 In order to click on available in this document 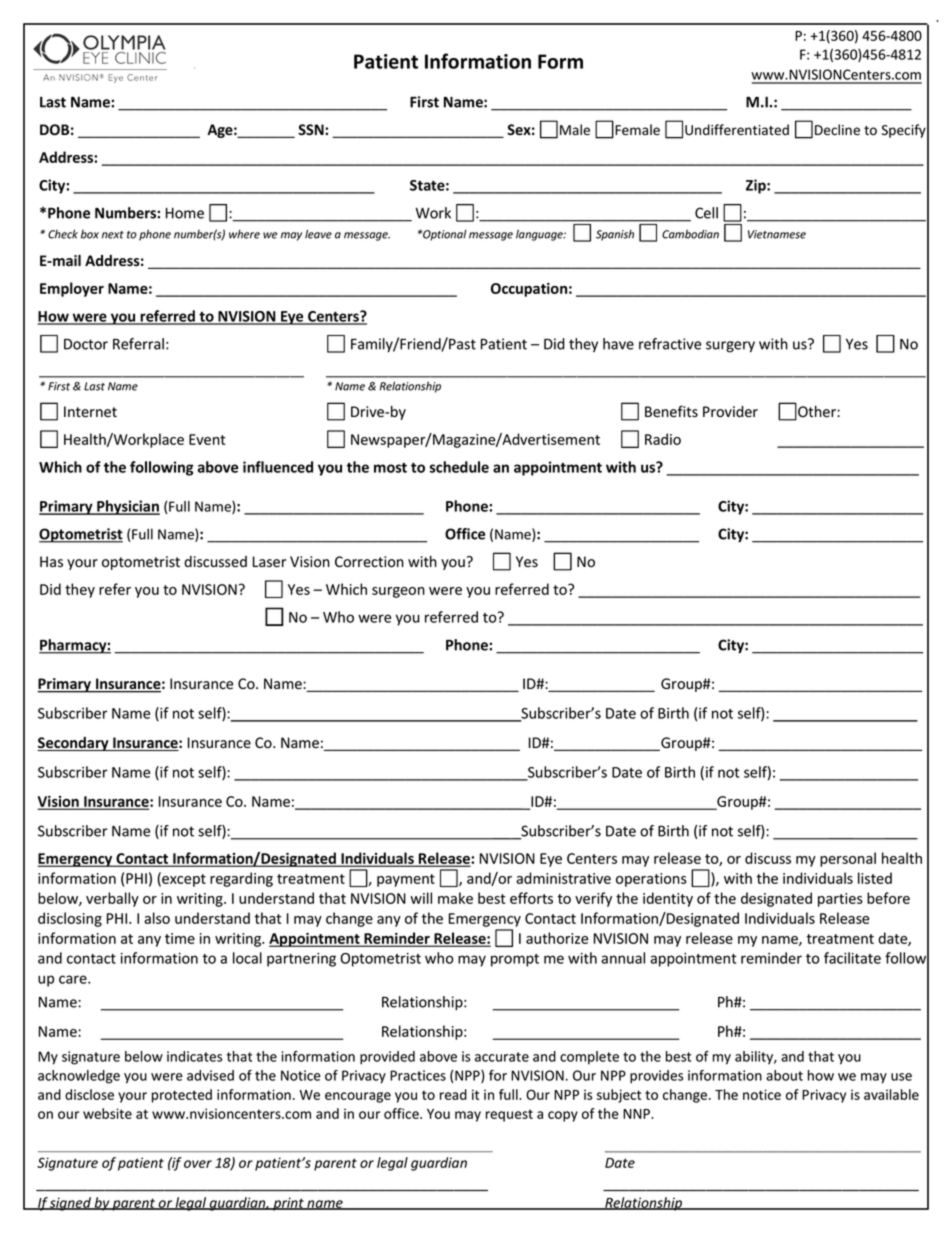, I will do `click(891, 1094)`.
